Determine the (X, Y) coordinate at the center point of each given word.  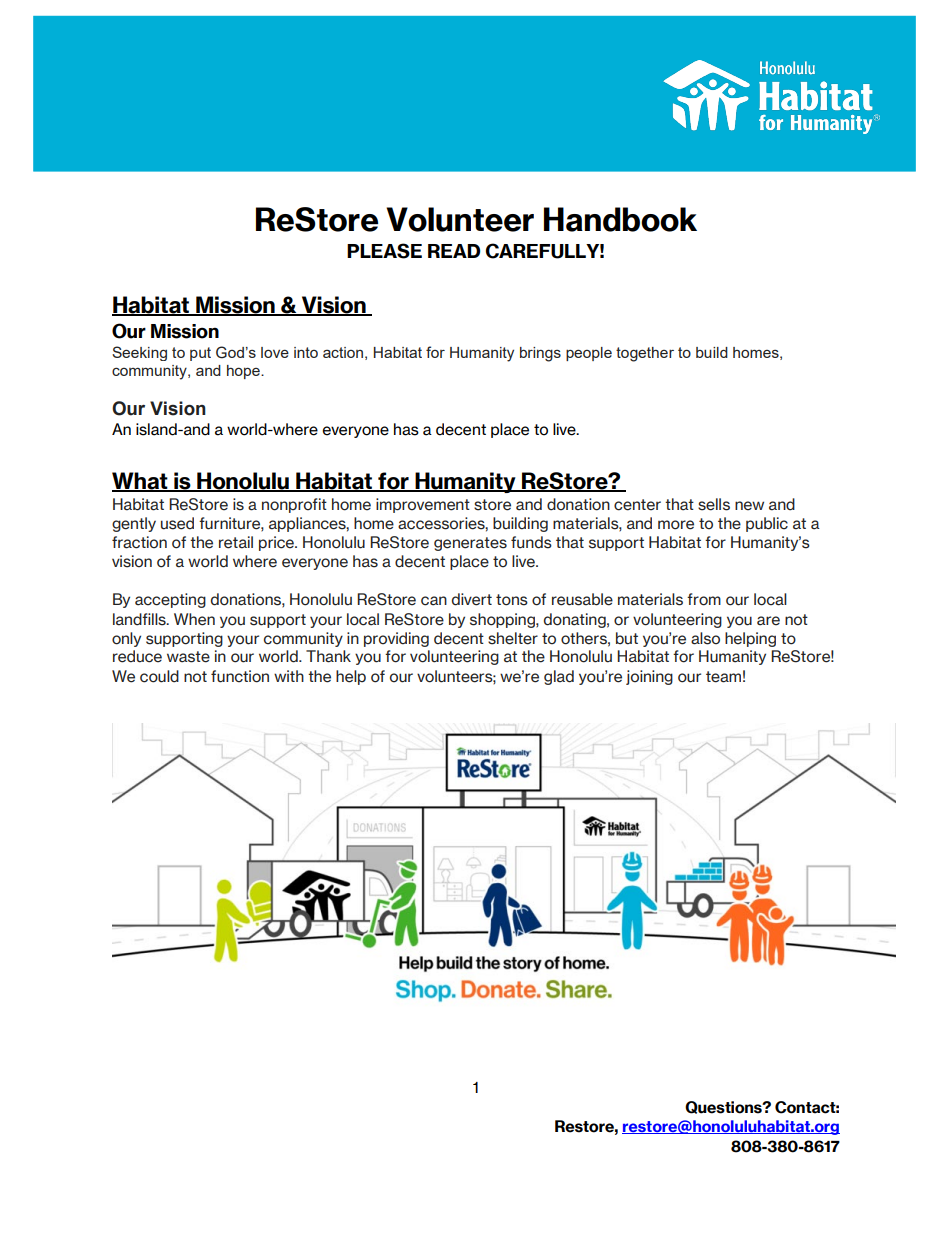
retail (236, 542)
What (141, 482)
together (645, 354)
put (200, 354)
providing (396, 639)
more (676, 525)
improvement (423, 505)
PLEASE (384, 251)
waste (188, 657)
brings (540, 354)
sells (714, 504)
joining (649, 677)
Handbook (620, 219)
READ (454, 251)
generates (470, 544)
